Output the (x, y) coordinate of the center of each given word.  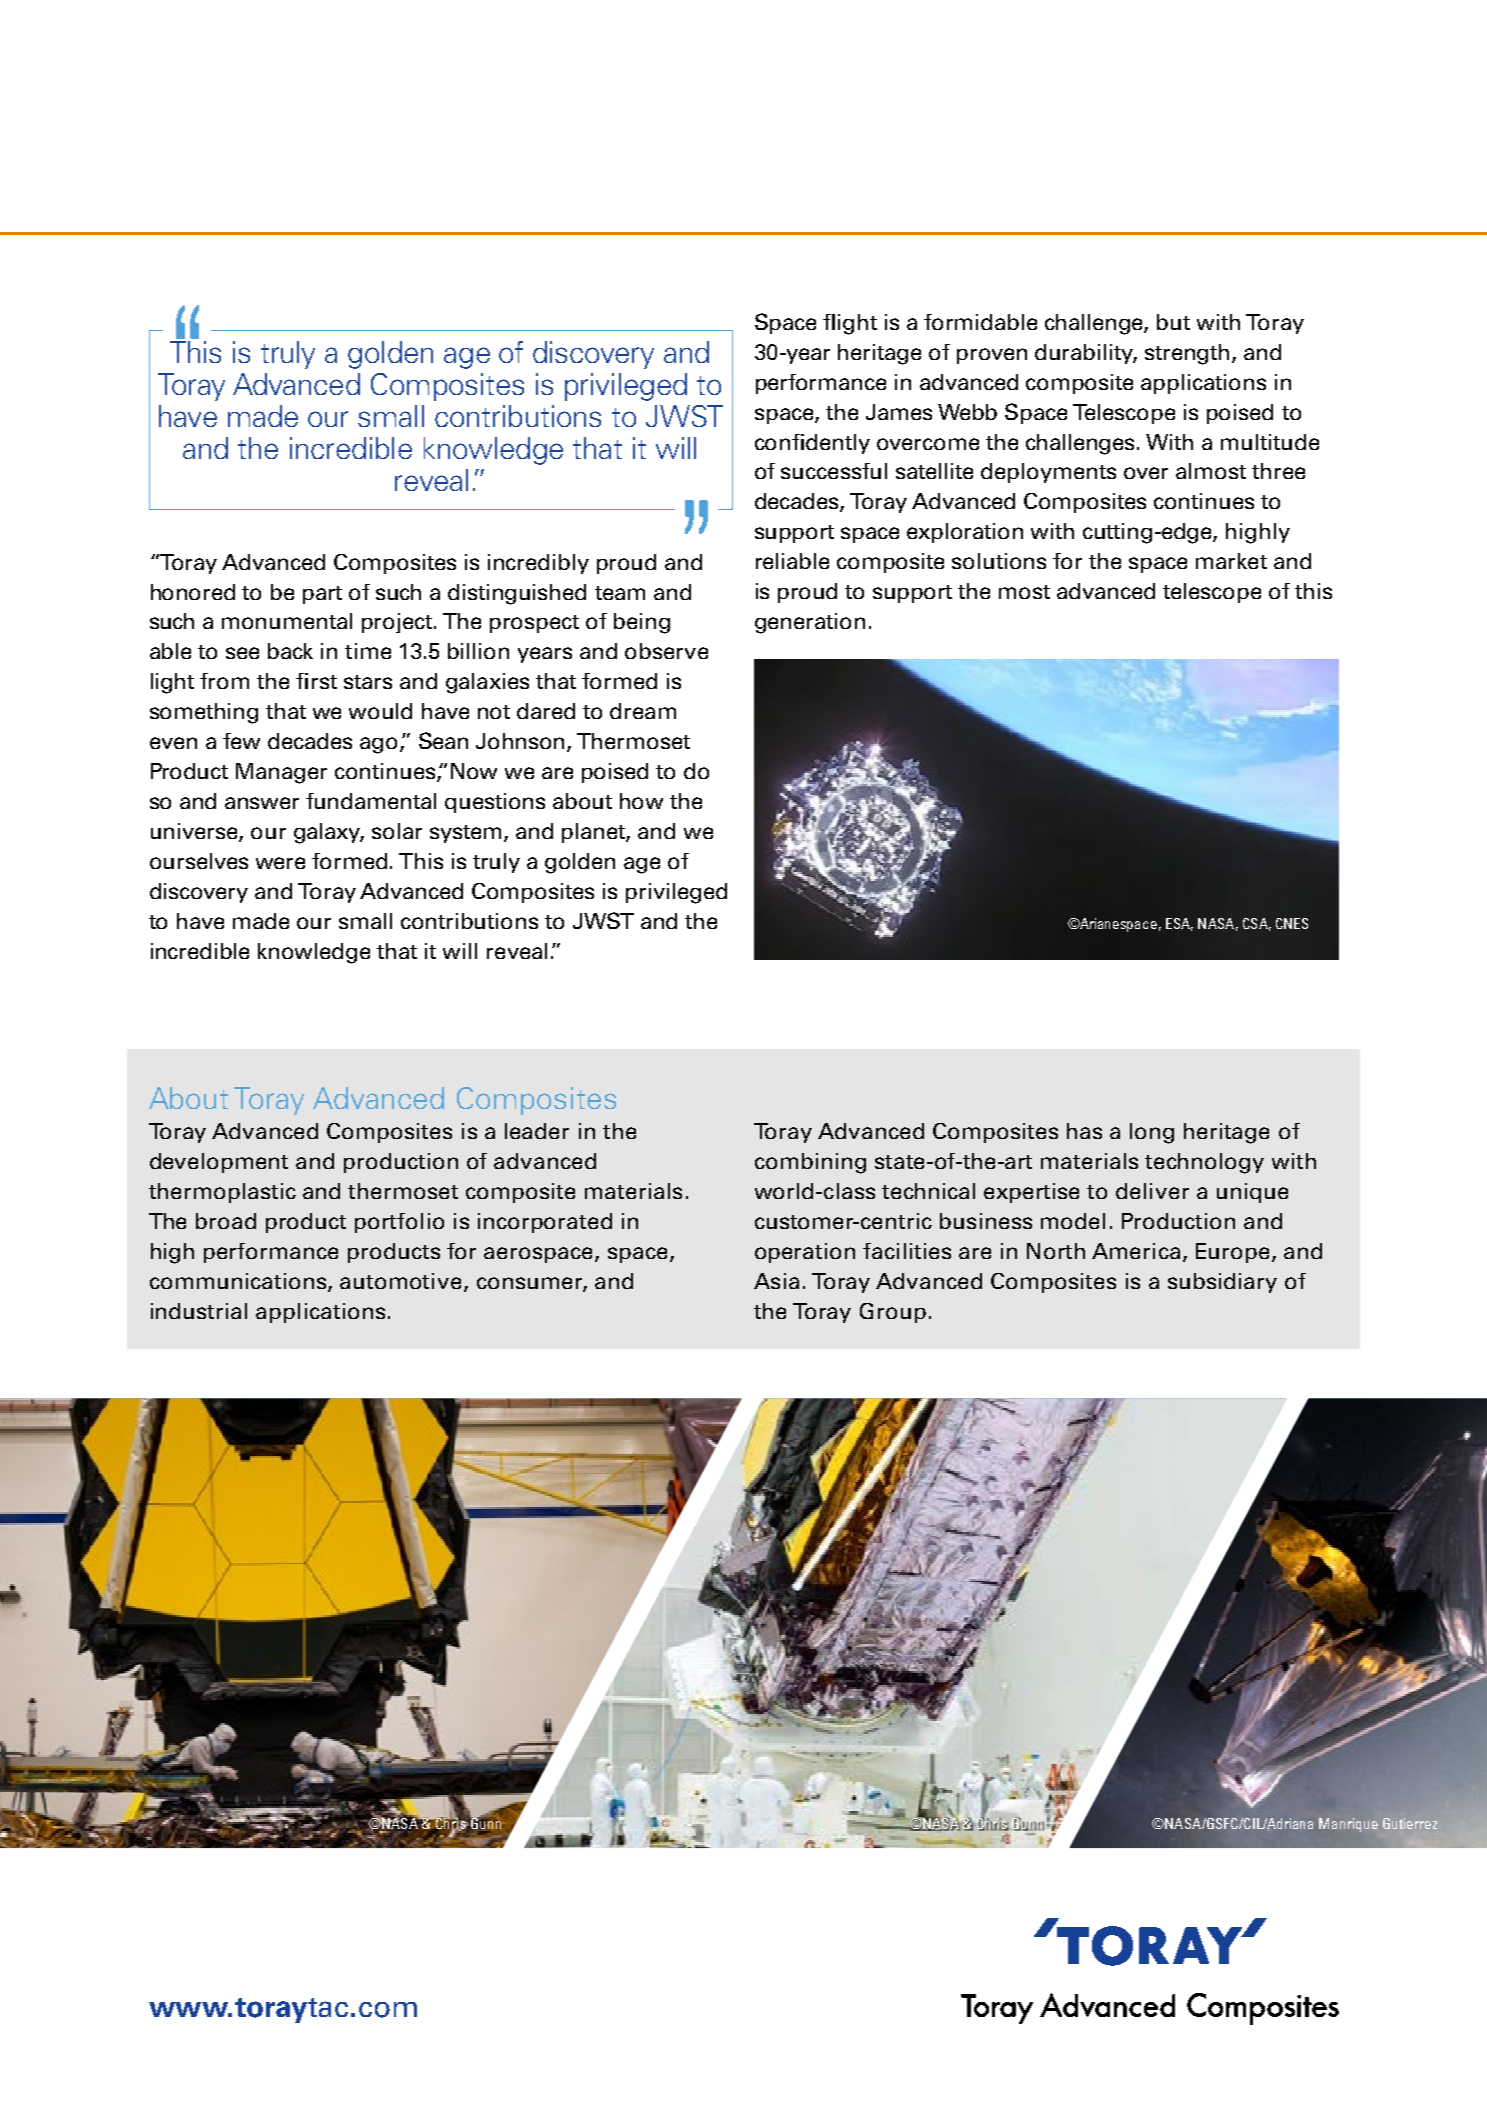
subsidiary (1222, 1283)
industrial (199, 1311)
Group (893, 1313)
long (1152, 1133)
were (280, 863)
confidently (812, 444)
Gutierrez (1410, 1823)
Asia (776, 1281)
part (322, 595)
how (641, 801)
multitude (1270, 442)
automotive (400, 1281)
